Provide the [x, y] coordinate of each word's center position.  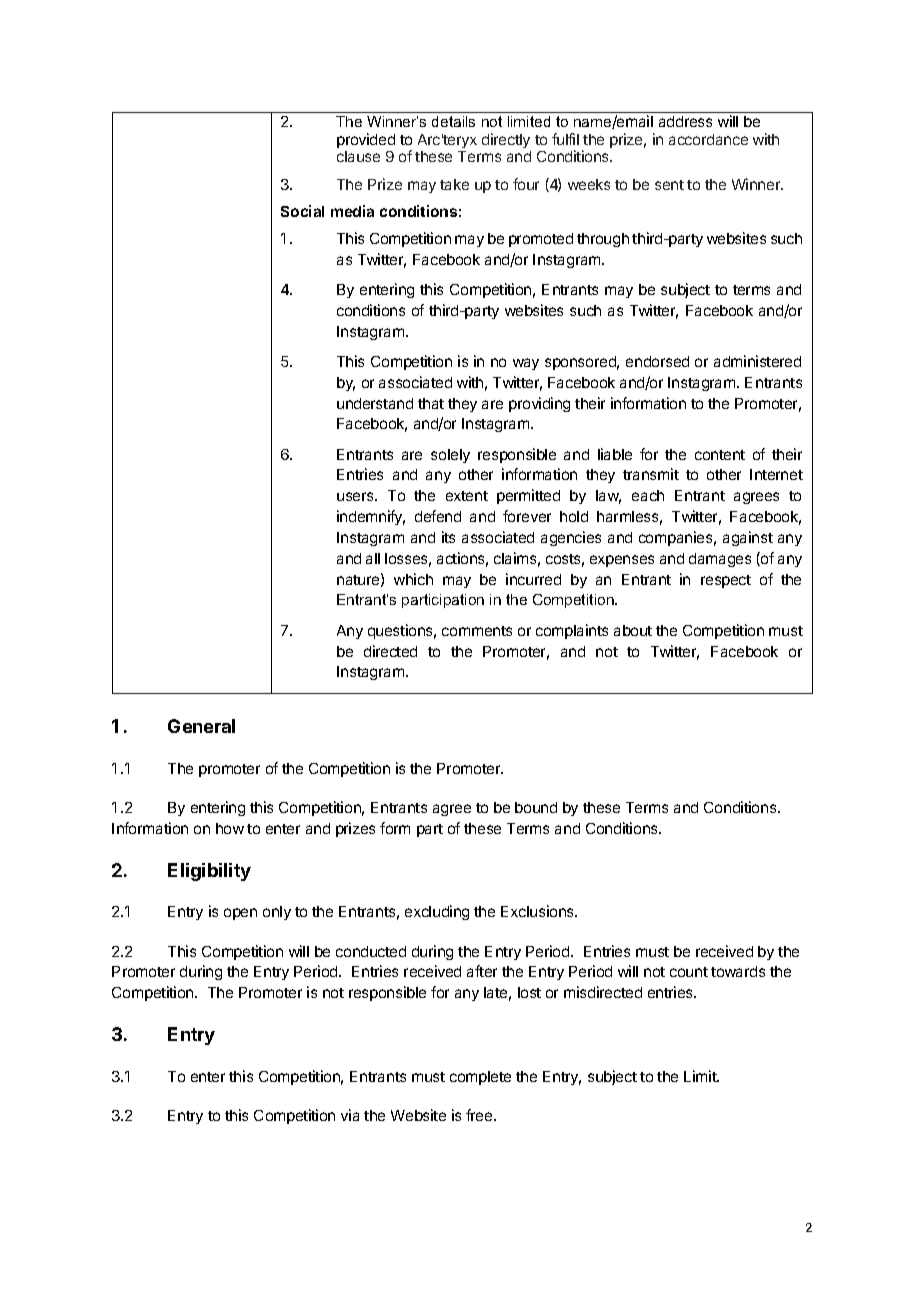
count [689, 972]
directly [506, 140]
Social [302, 211]
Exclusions [538, 911]
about [633, 630]
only [277, 913]
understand [375, 403]
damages [720, 560]
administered [757, 361]
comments [477, 631]
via [350, 1115]
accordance [708, 139]
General [201, 726]
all [373, 558]
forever [527, 516]
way [526, 364]
